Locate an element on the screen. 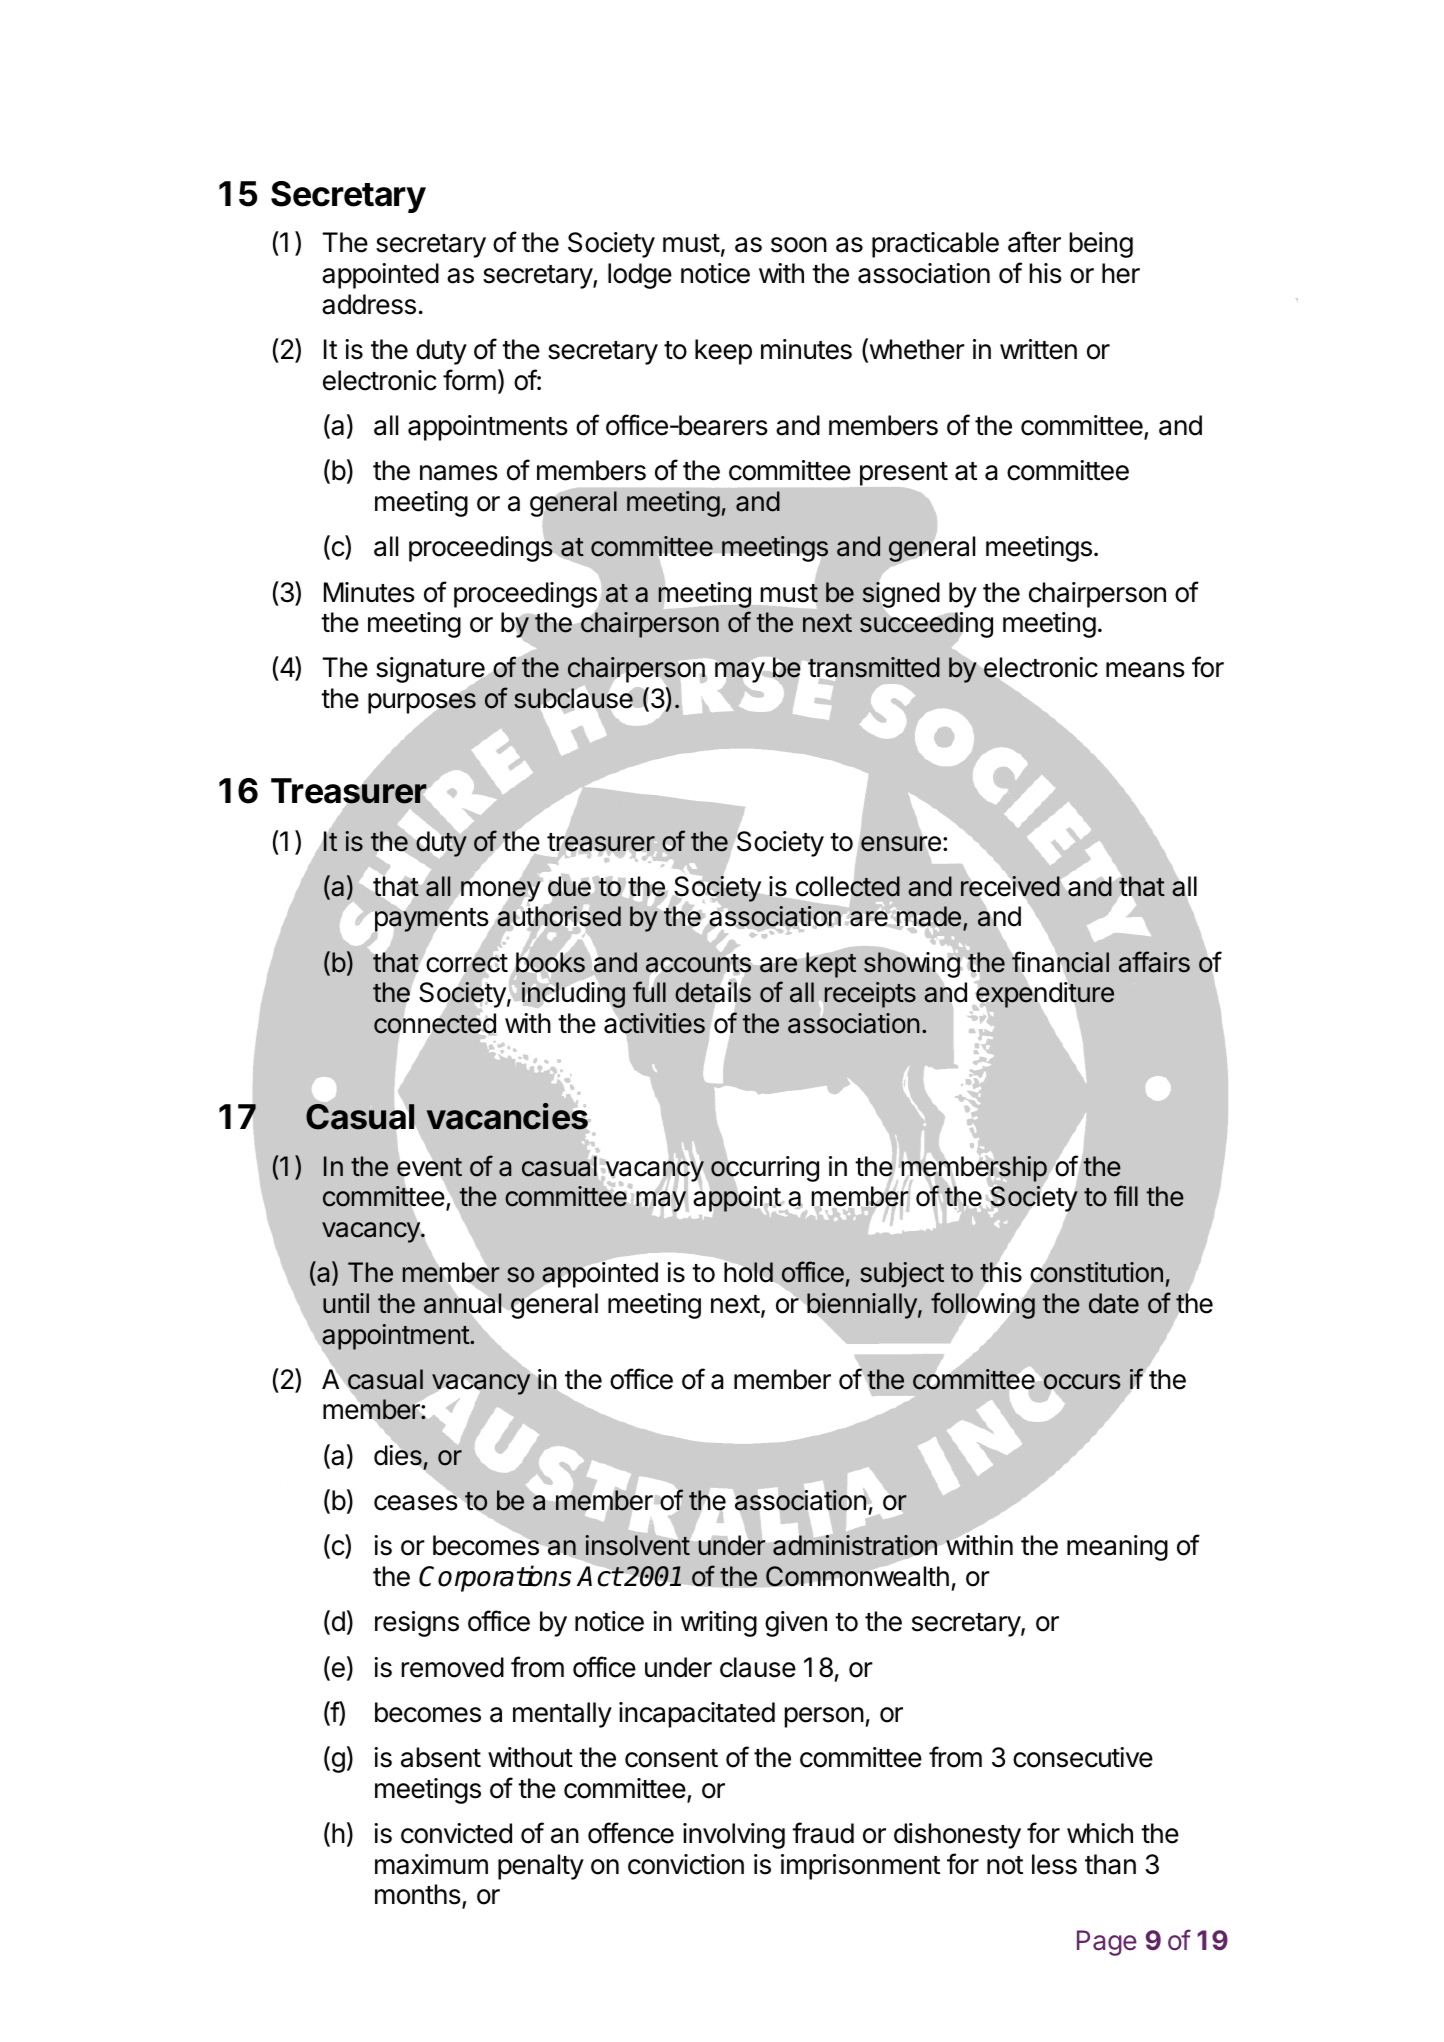 The width and height of the screenshot is (1444, 2042). affairs is located at coordinates (1154, 962).
